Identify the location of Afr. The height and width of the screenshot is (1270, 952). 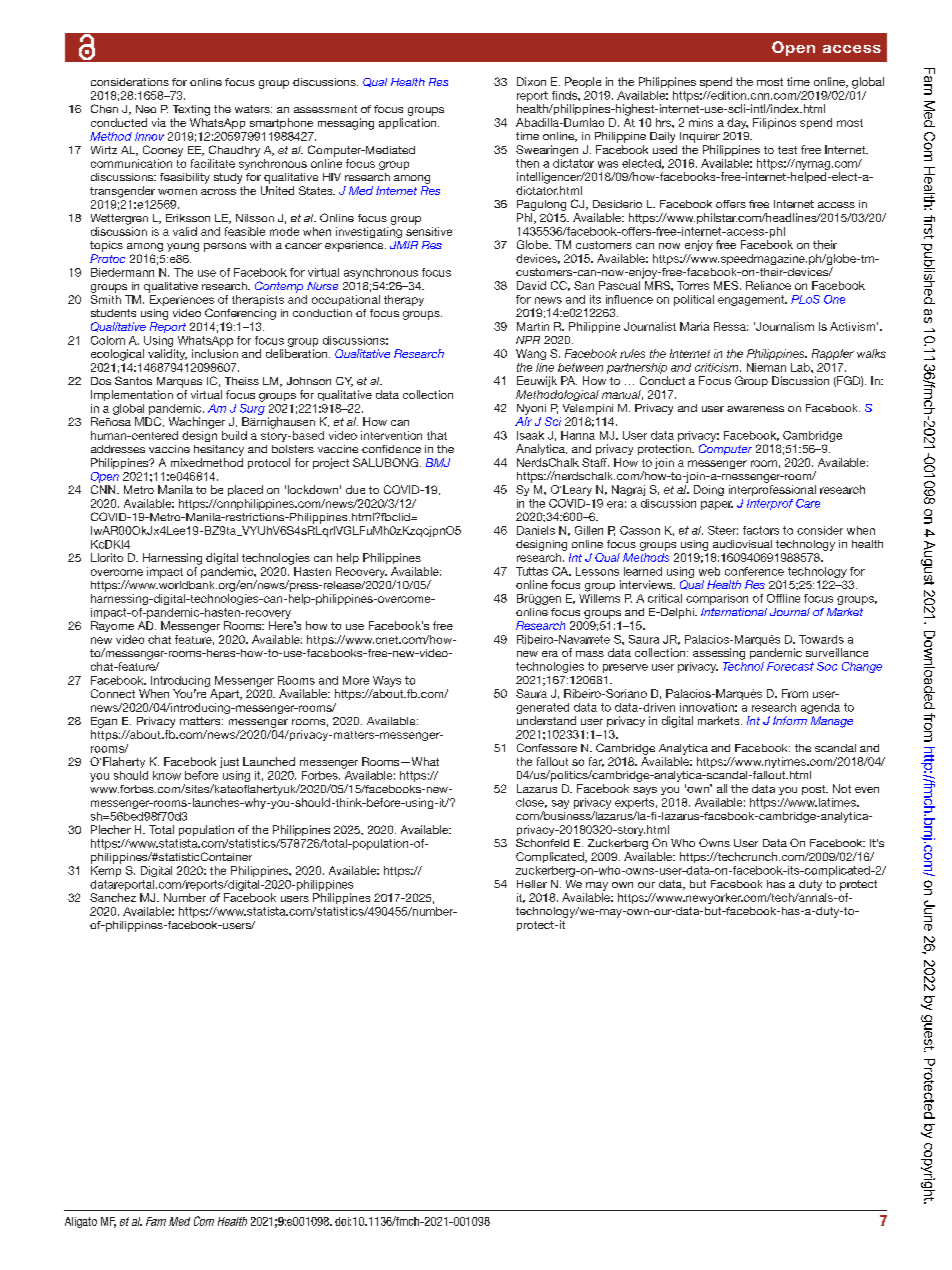
(523, 421).
